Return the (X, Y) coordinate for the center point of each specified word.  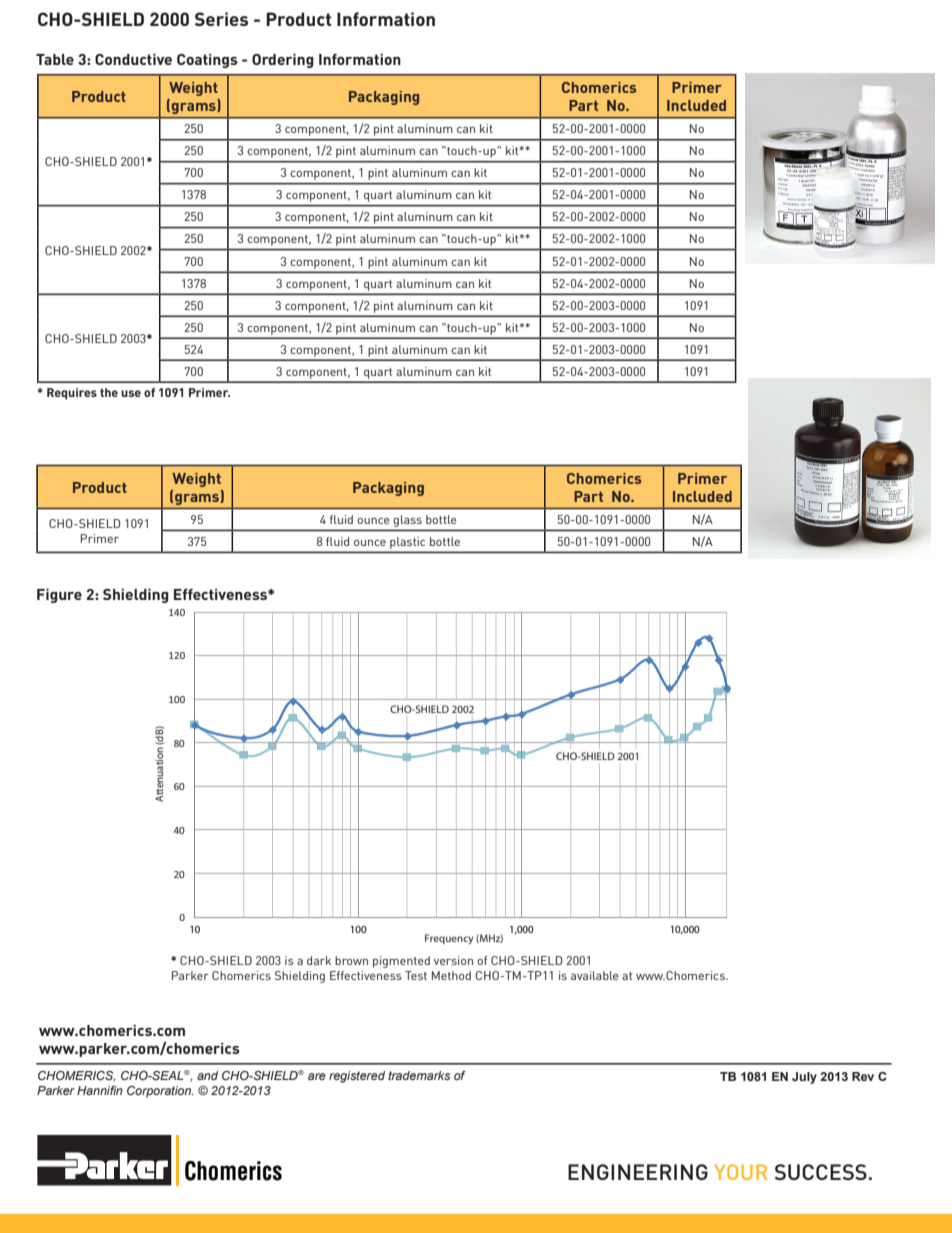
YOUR (741, 1172)
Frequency (449, 939)
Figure (59, 596)
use (131, 393)
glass (408, 521)
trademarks (419, 1075)
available (595, 975)
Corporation (160, 1092)
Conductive (133, 59)
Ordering (283, 61)
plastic (407, 543)
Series (221, 19)
